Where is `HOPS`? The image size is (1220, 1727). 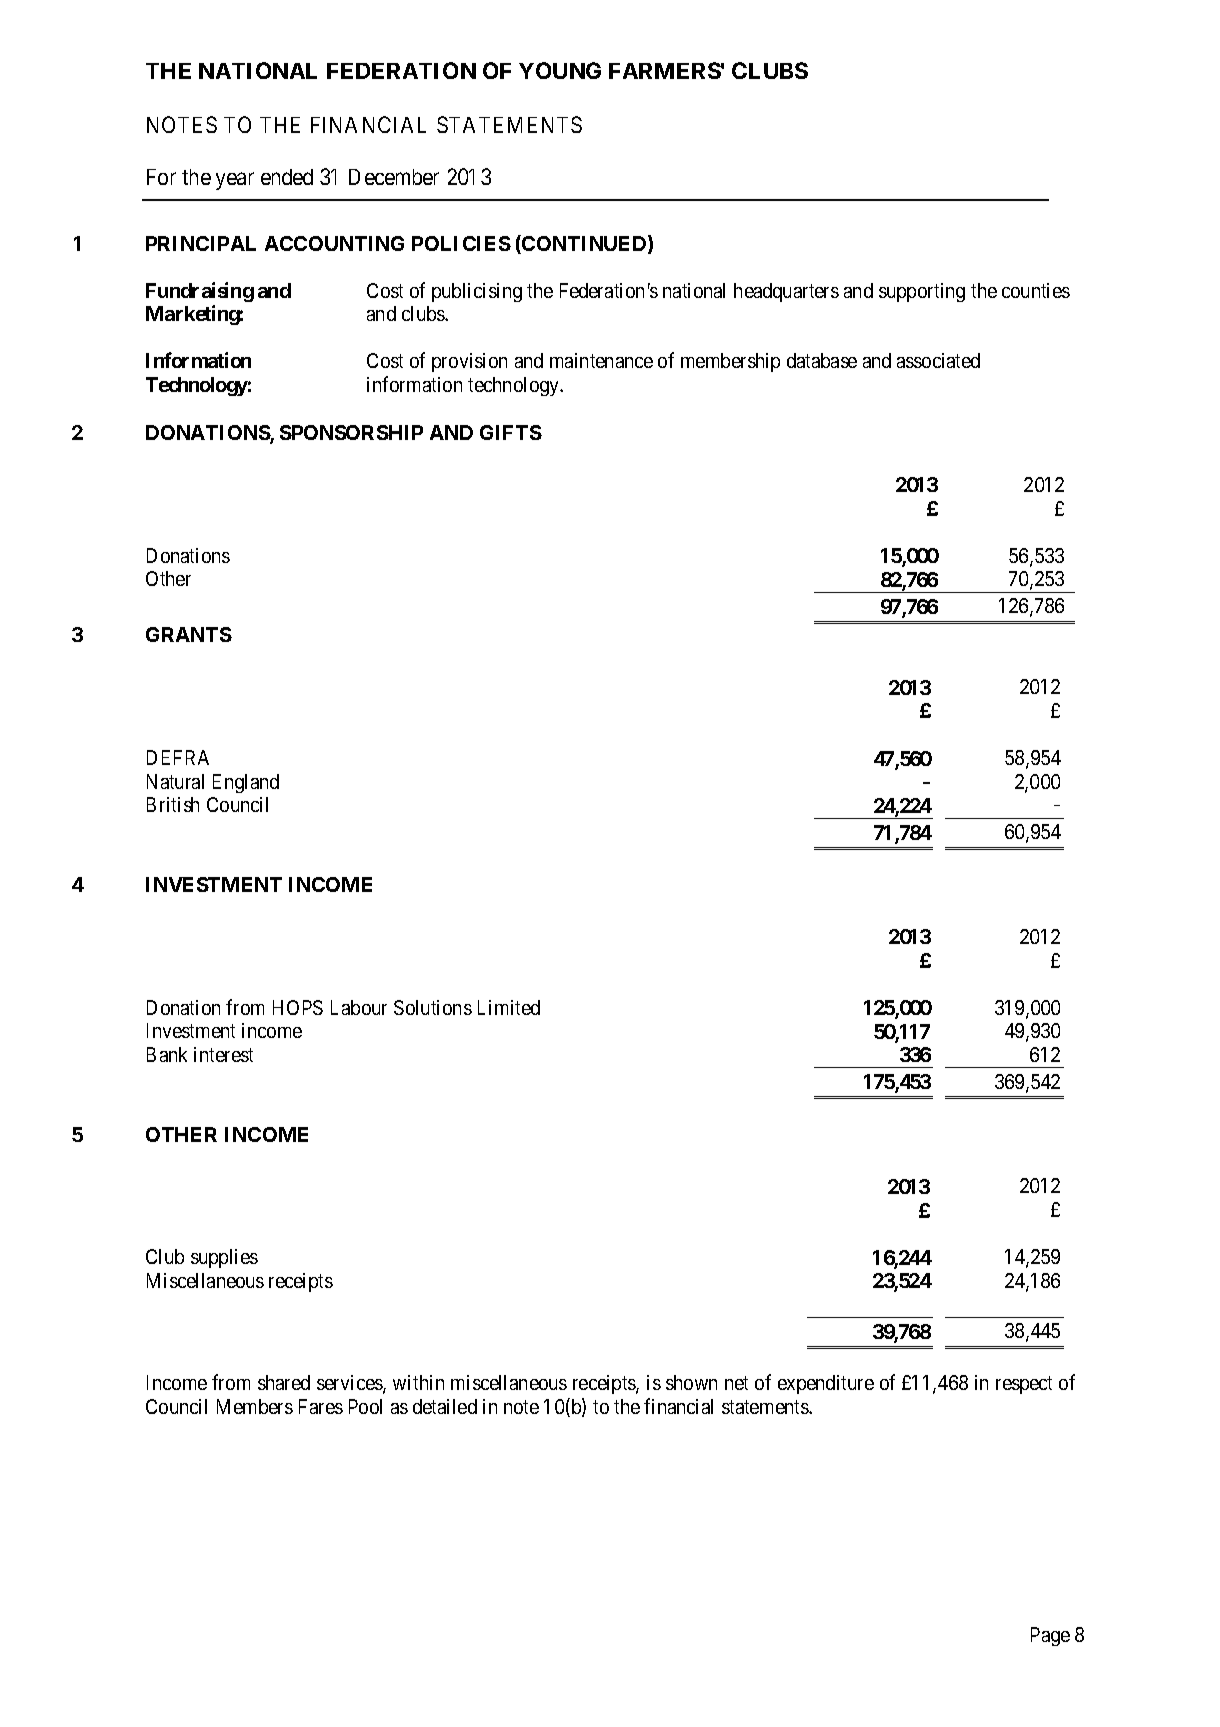
HOPS is located at coordinates (298, 1007).
